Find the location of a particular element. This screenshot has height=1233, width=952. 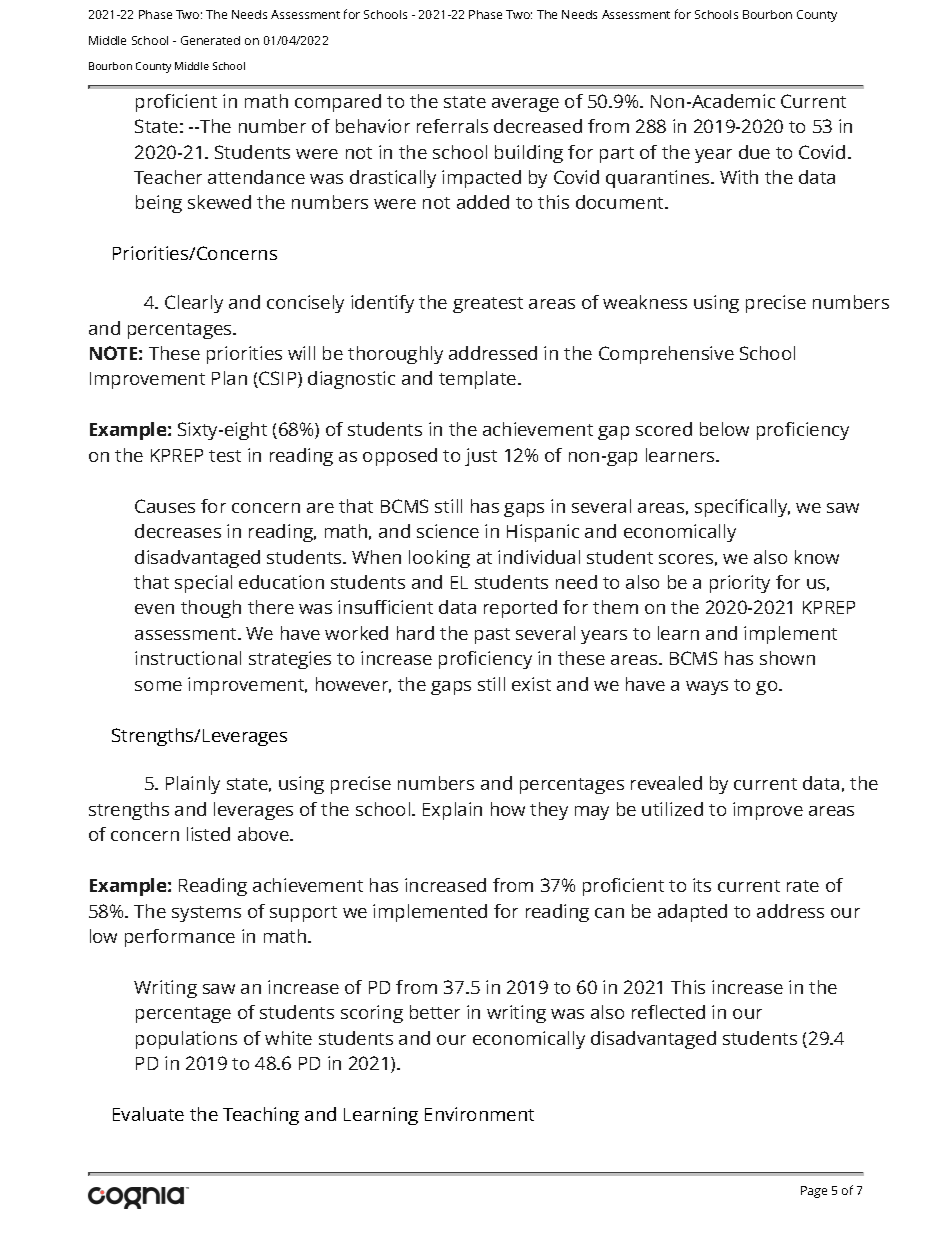

Causes is located at coordinates (165, 506).
